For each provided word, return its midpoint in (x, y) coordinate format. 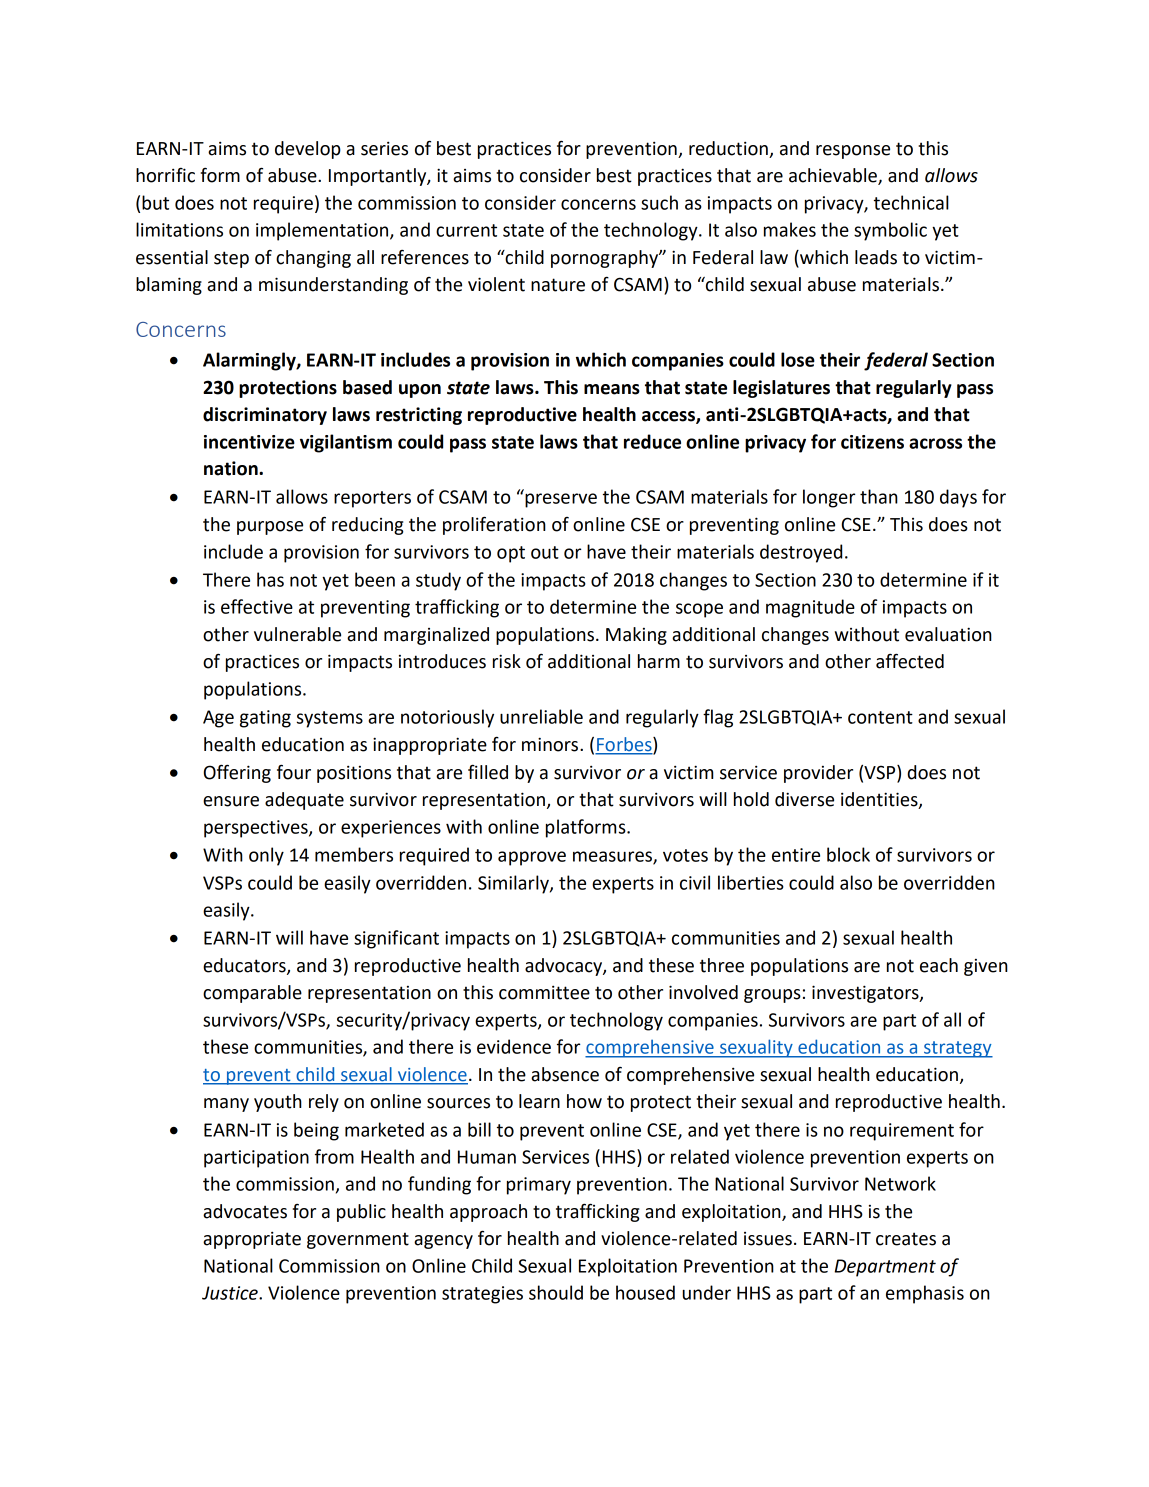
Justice (231, 1293)
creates (906, 1239)
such (659, 202)
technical (911, 202)
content (880, 717)
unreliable (541, 716)
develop (308, 150)
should (556, 1292)
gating (265, 719)
